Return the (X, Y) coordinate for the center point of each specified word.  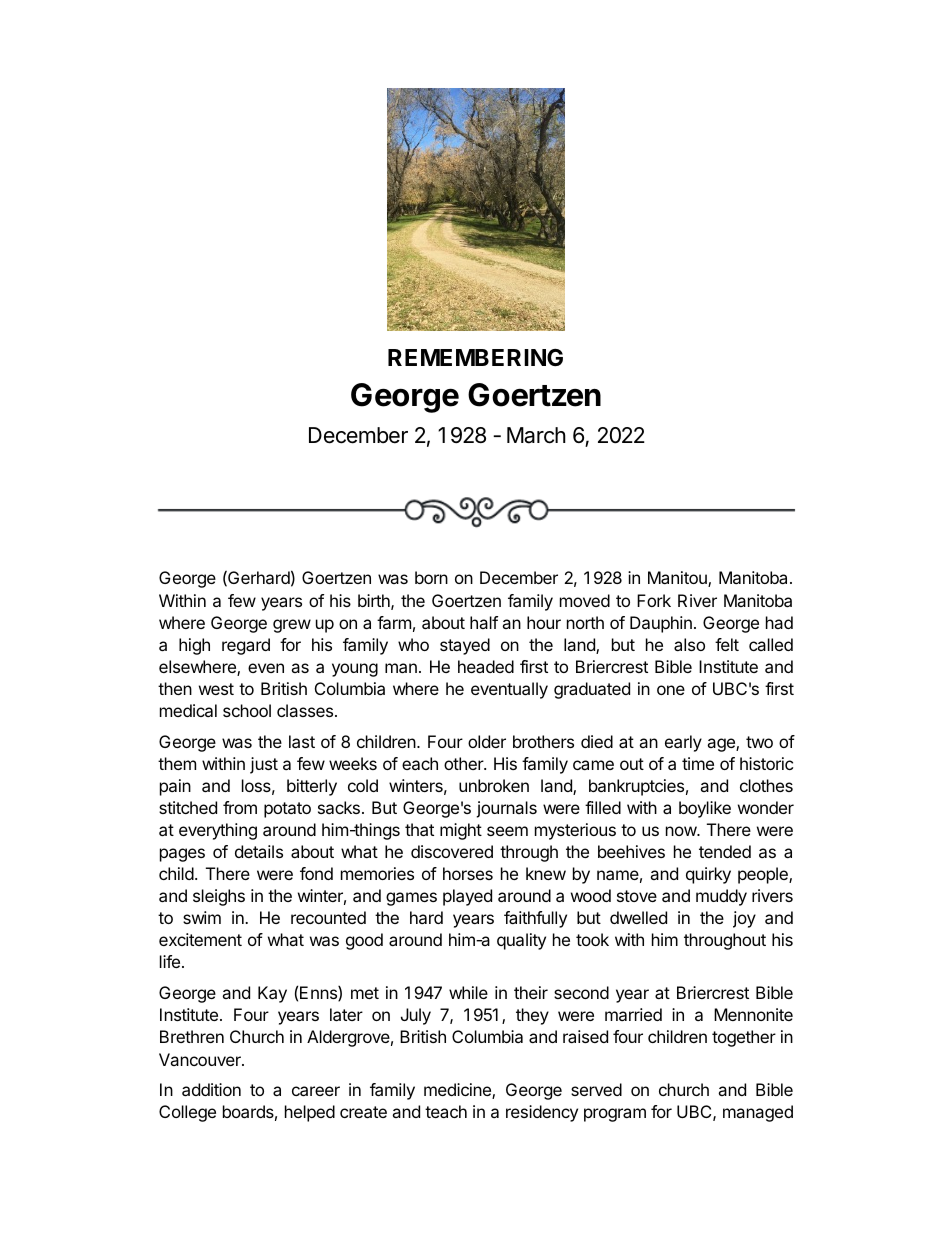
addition (211, 1089)
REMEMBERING (475, 357)
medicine (458, 1091)
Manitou (678, 579)
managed (758, 1113)
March (536, 435)
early (683, 743)
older (487, 741)
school (247, 710)
